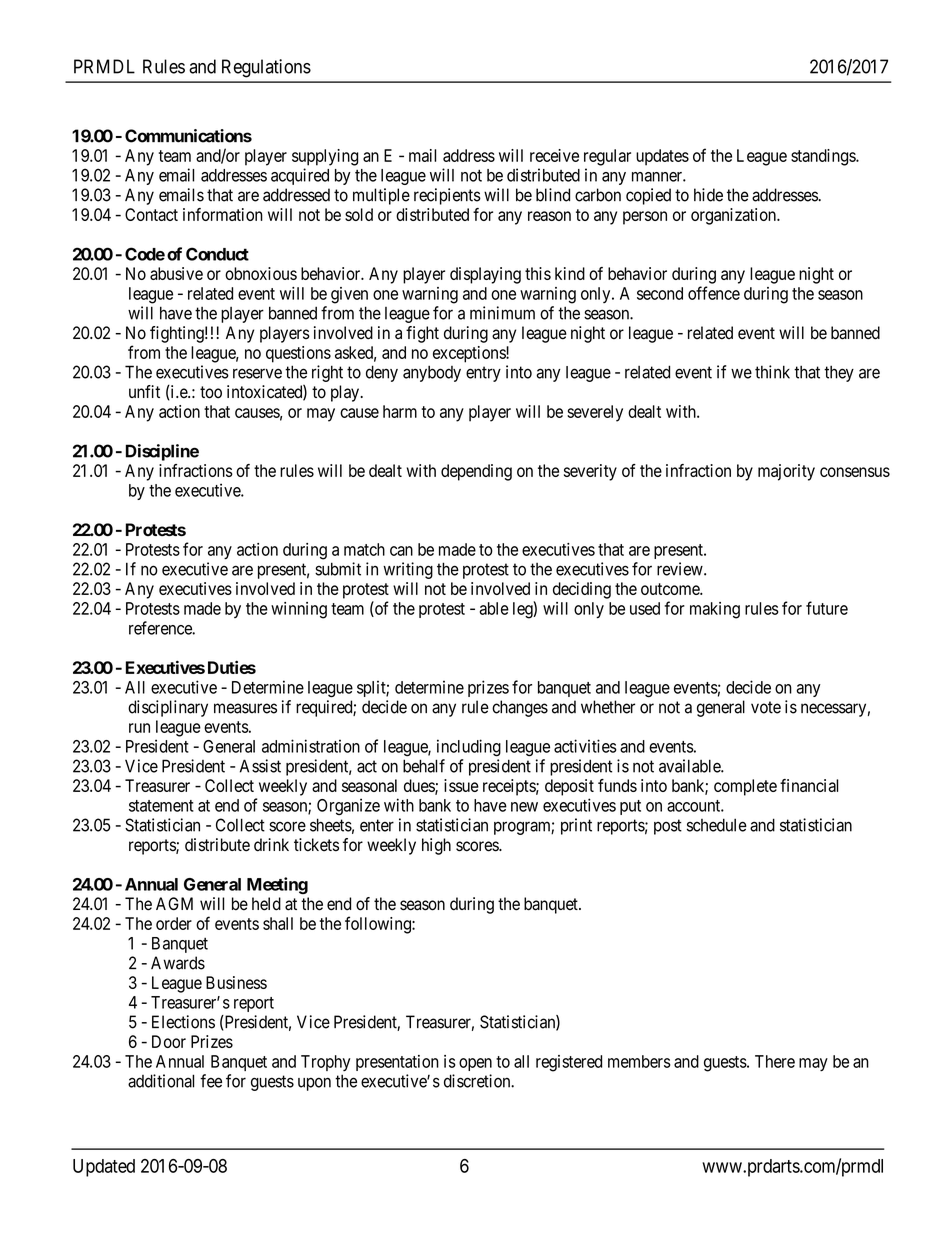  Describe the element at coordinates (786, 472) in the screenshot. I see `majority` at that location.
